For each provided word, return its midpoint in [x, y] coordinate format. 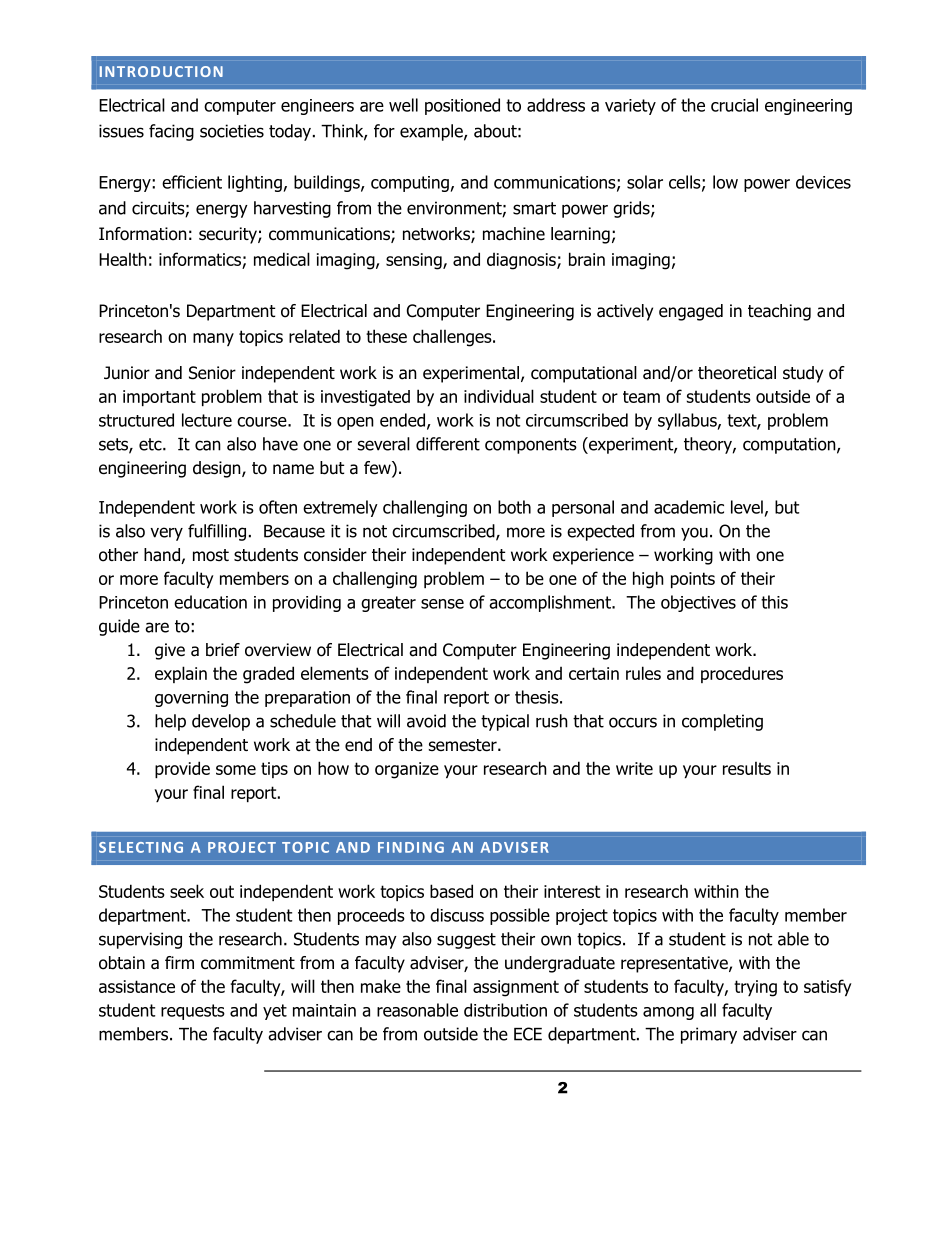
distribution [505, 1010]
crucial [734, 105]
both [514, 507]
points [693, 580]
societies [232, 131]
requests [193, 1012]
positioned [462, 106]
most [211, 555]
